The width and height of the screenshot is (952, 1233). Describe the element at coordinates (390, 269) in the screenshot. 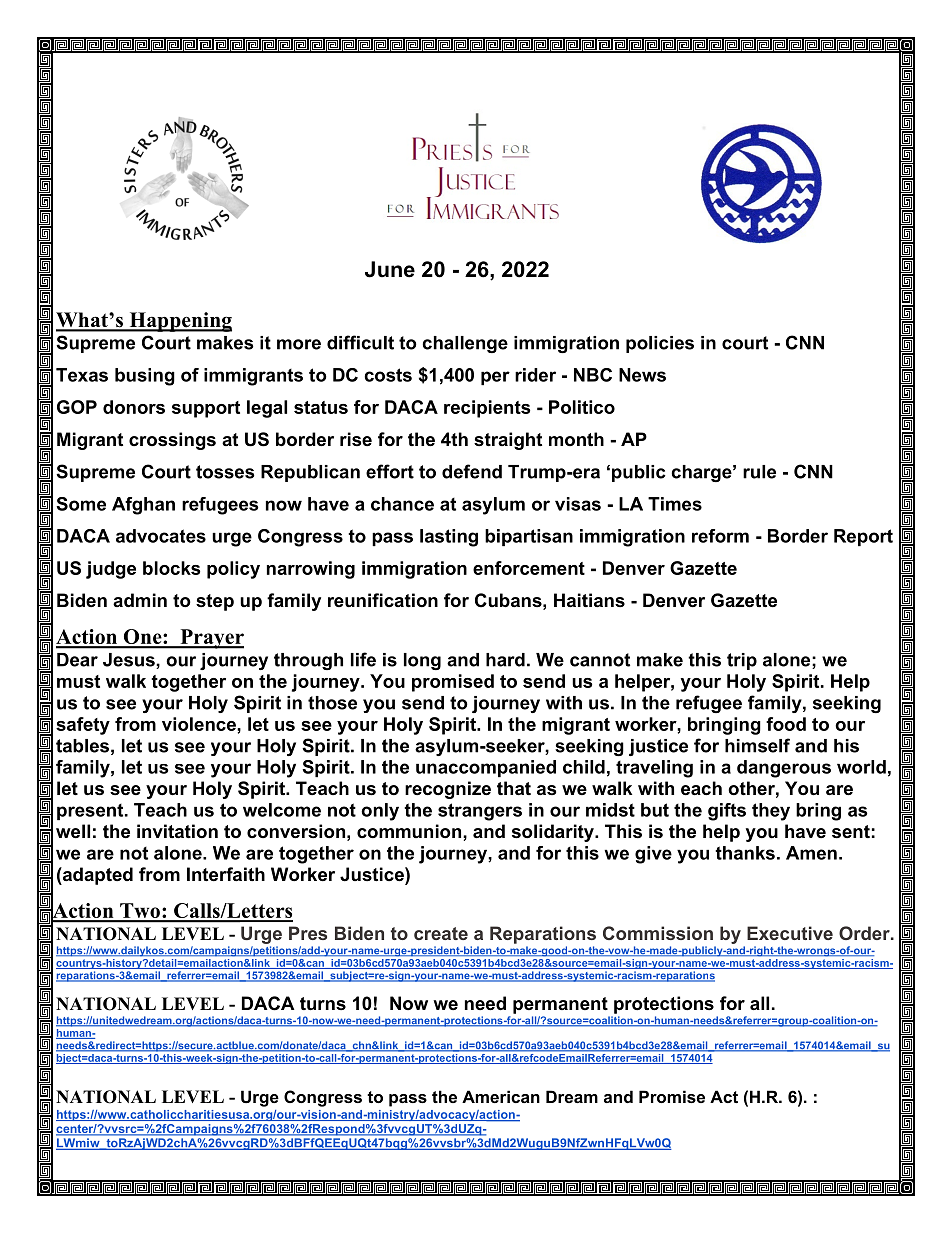

I see `June` at that location.
